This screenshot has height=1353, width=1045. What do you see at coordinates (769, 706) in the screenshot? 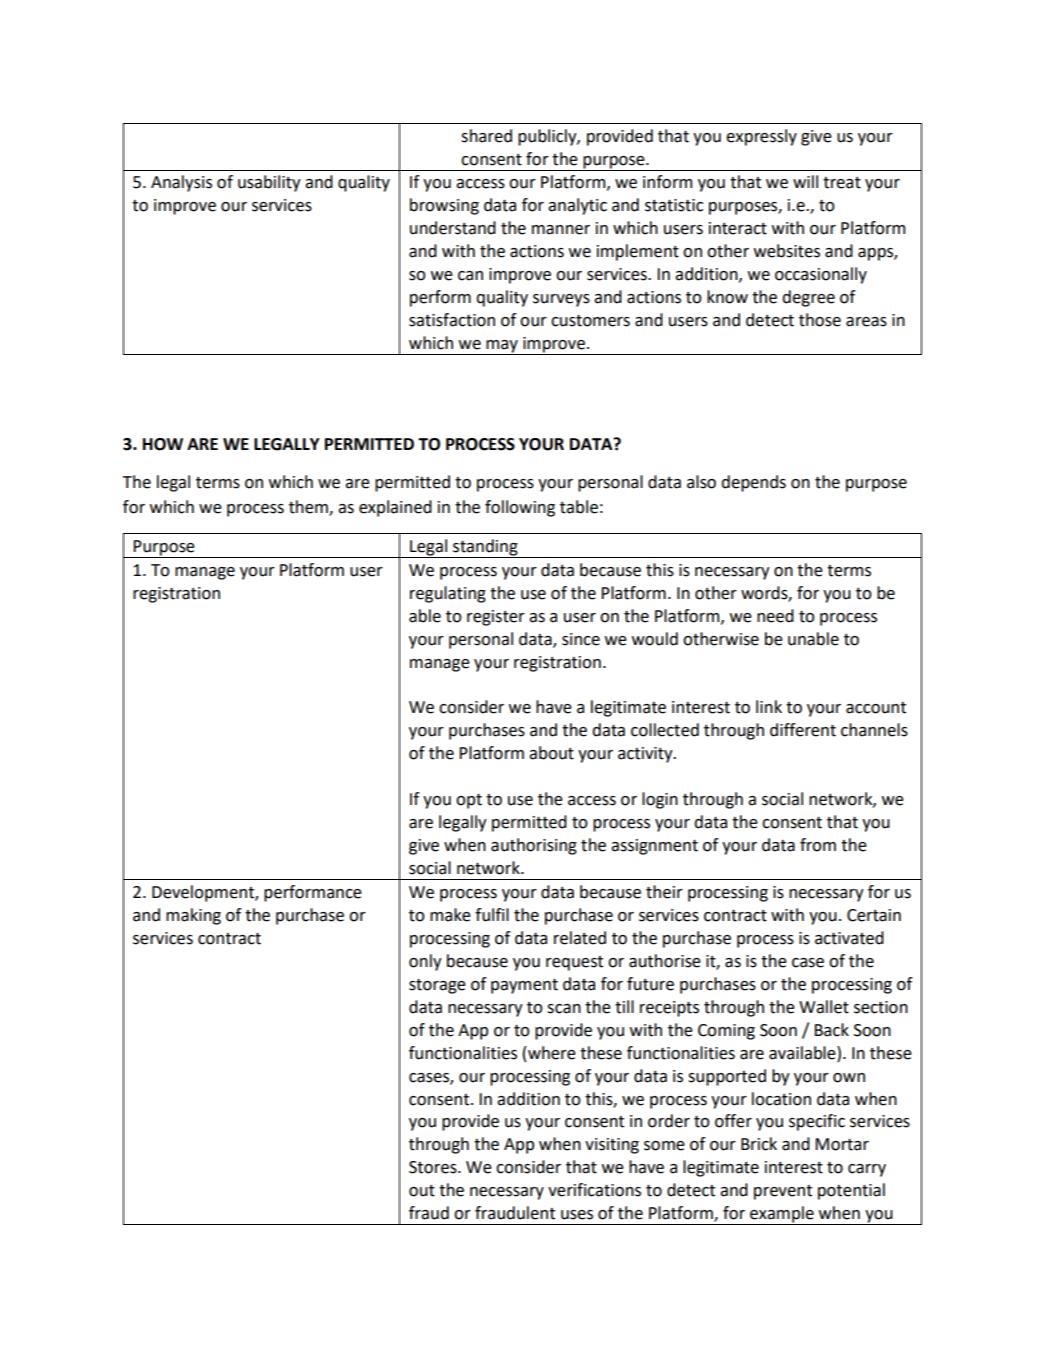
I see `link` at bounding box center [769, 706].
